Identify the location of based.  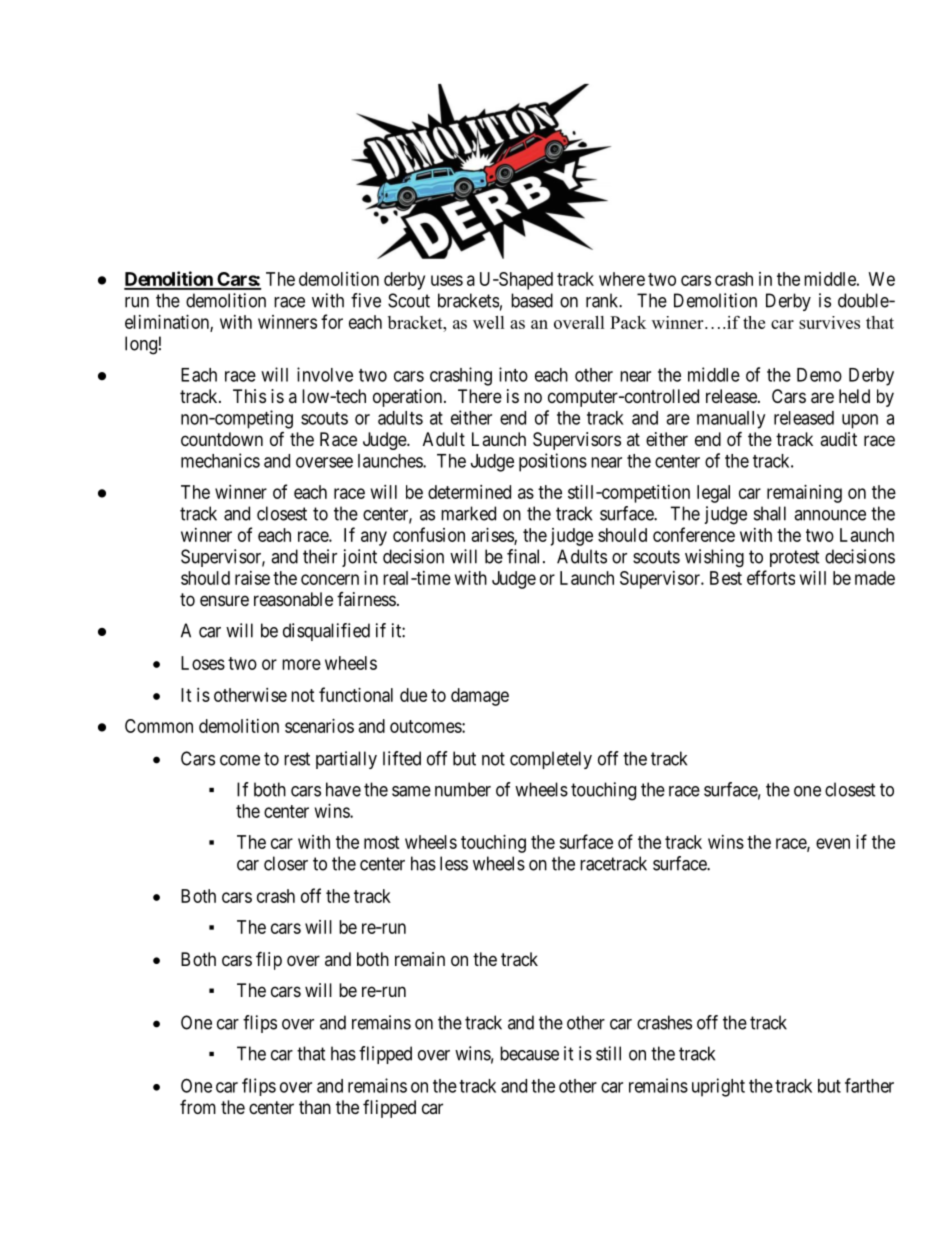
(532, 300).
